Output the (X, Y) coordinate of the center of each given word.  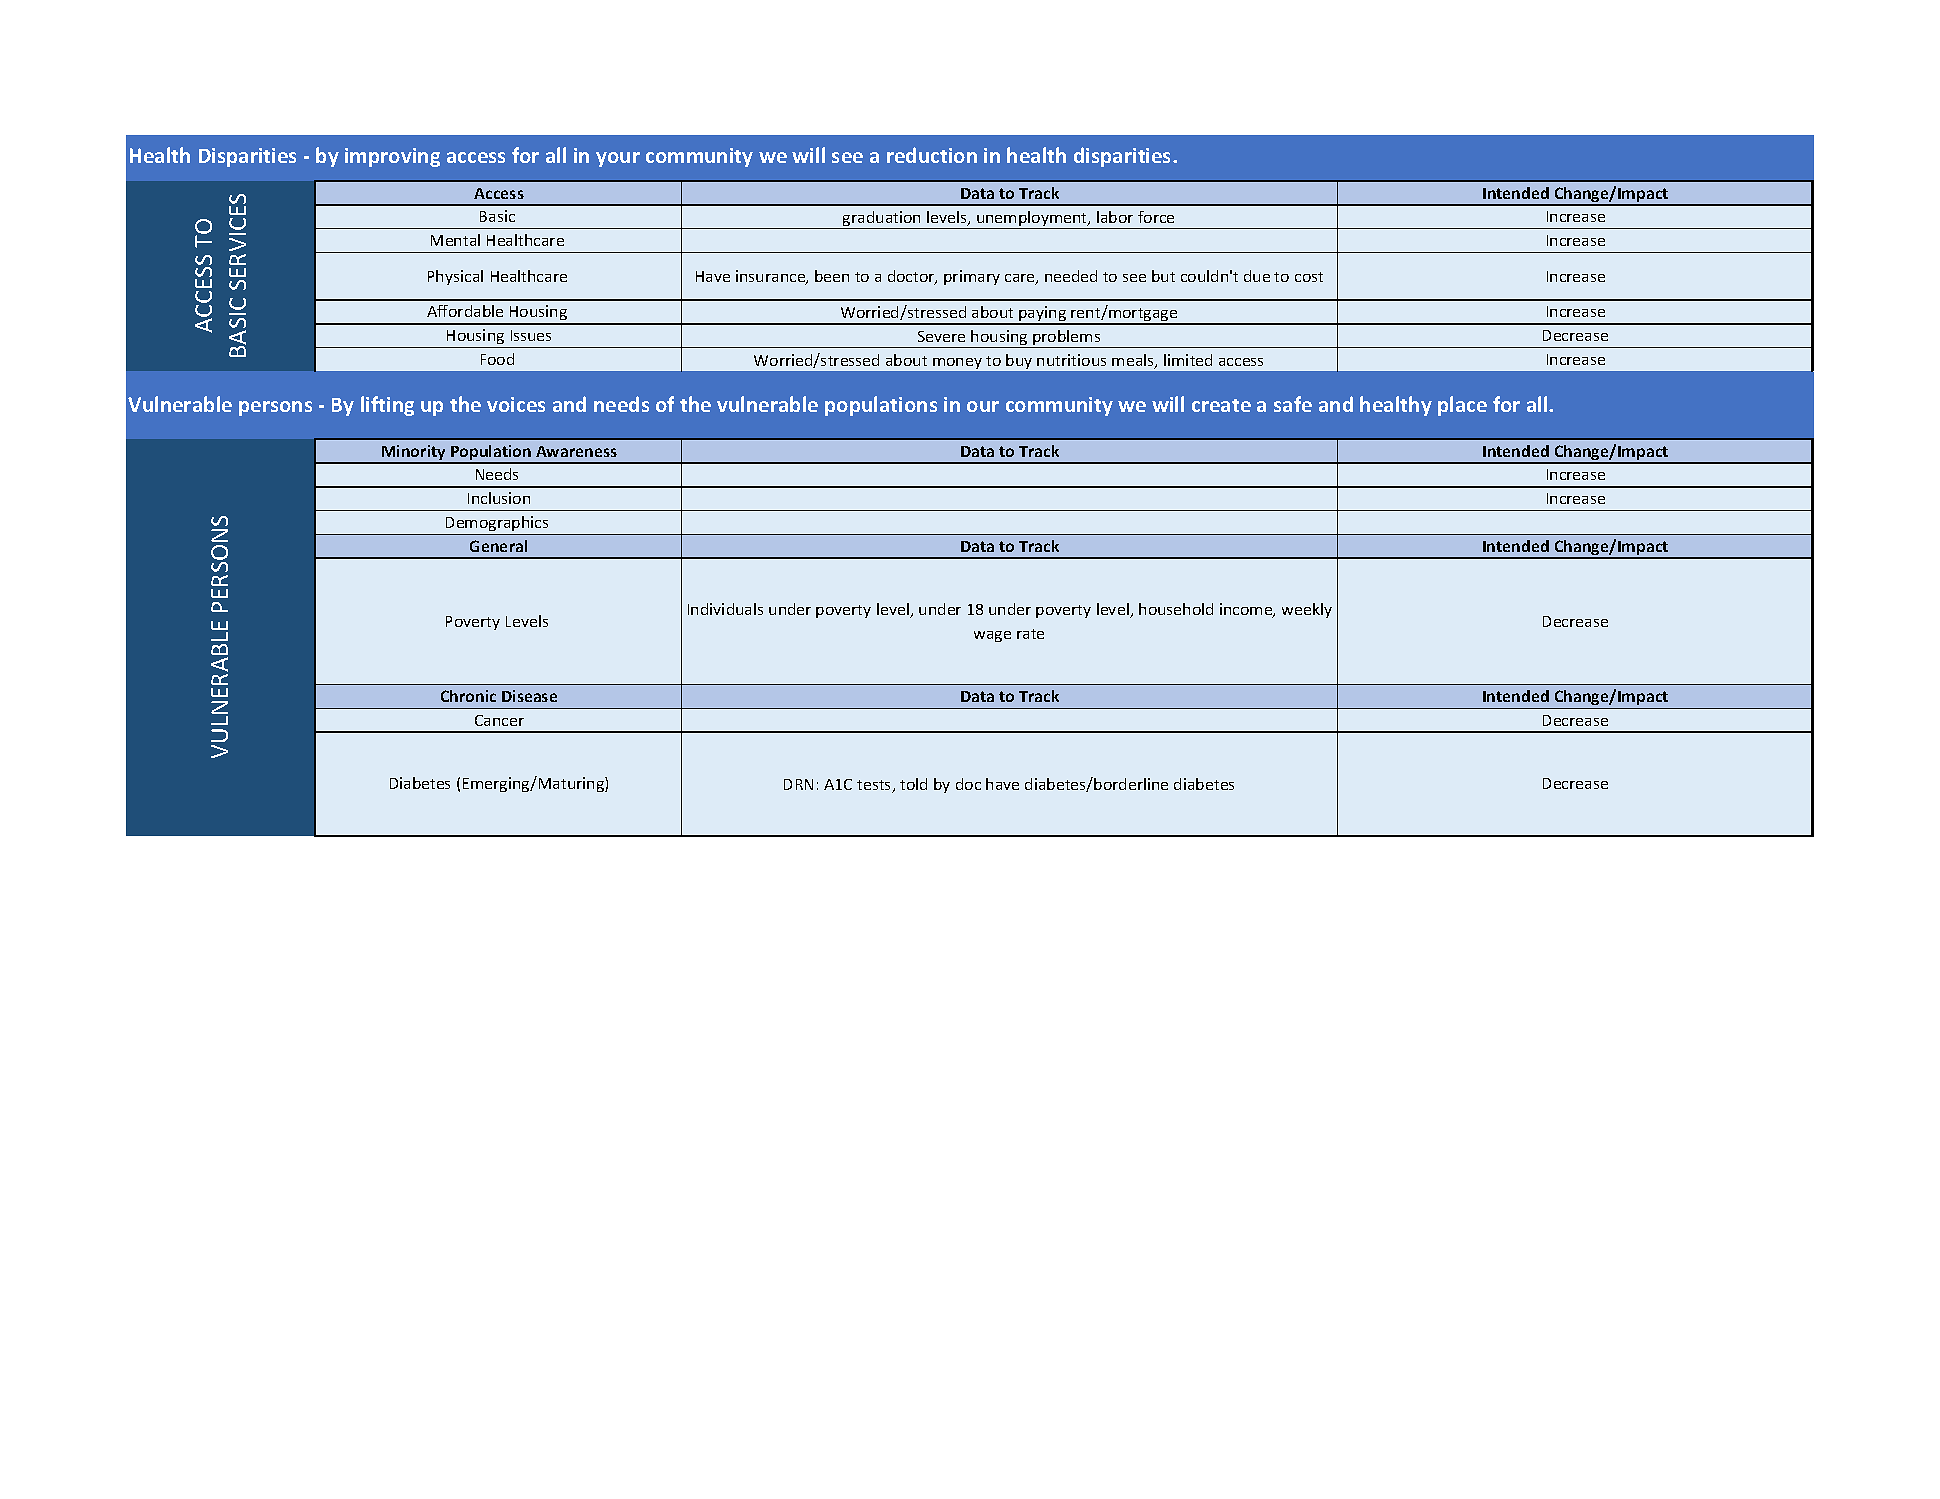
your (618, 159)
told (913, 784)
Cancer (499, 720)
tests (875, 786)
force (1156, 217)
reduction (932, 155)
